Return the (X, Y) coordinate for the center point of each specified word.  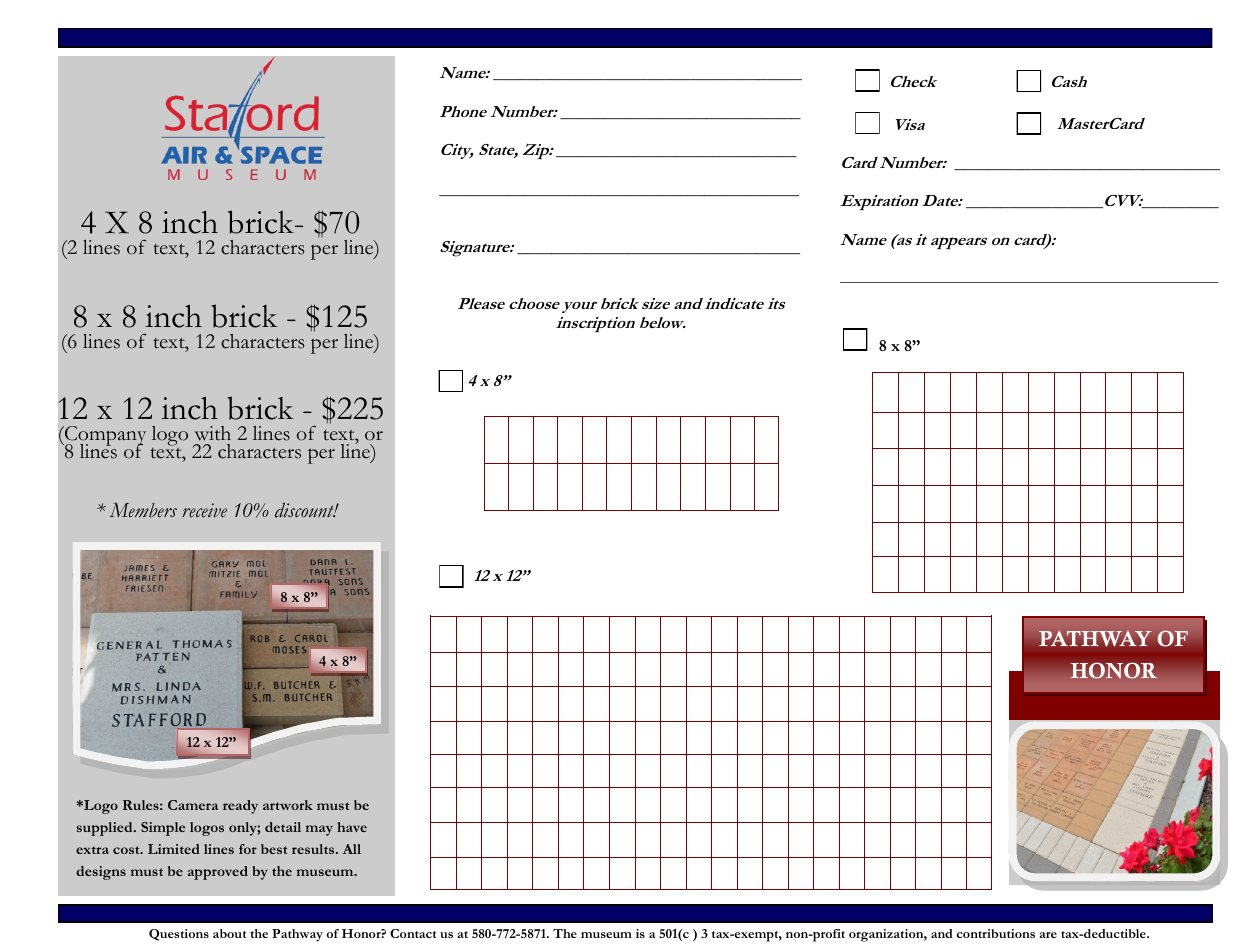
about (229, 933)
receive (205, 510)
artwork (288, 805)
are (1048, 935)
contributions (996, 933)
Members (143, 510)
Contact (413, 933)
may (319, 830)
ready (240, 807)
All (352, 849)
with (212, 433)
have (352, 827)
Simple (163, 829)
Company (104, 437)
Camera (193, 805)
